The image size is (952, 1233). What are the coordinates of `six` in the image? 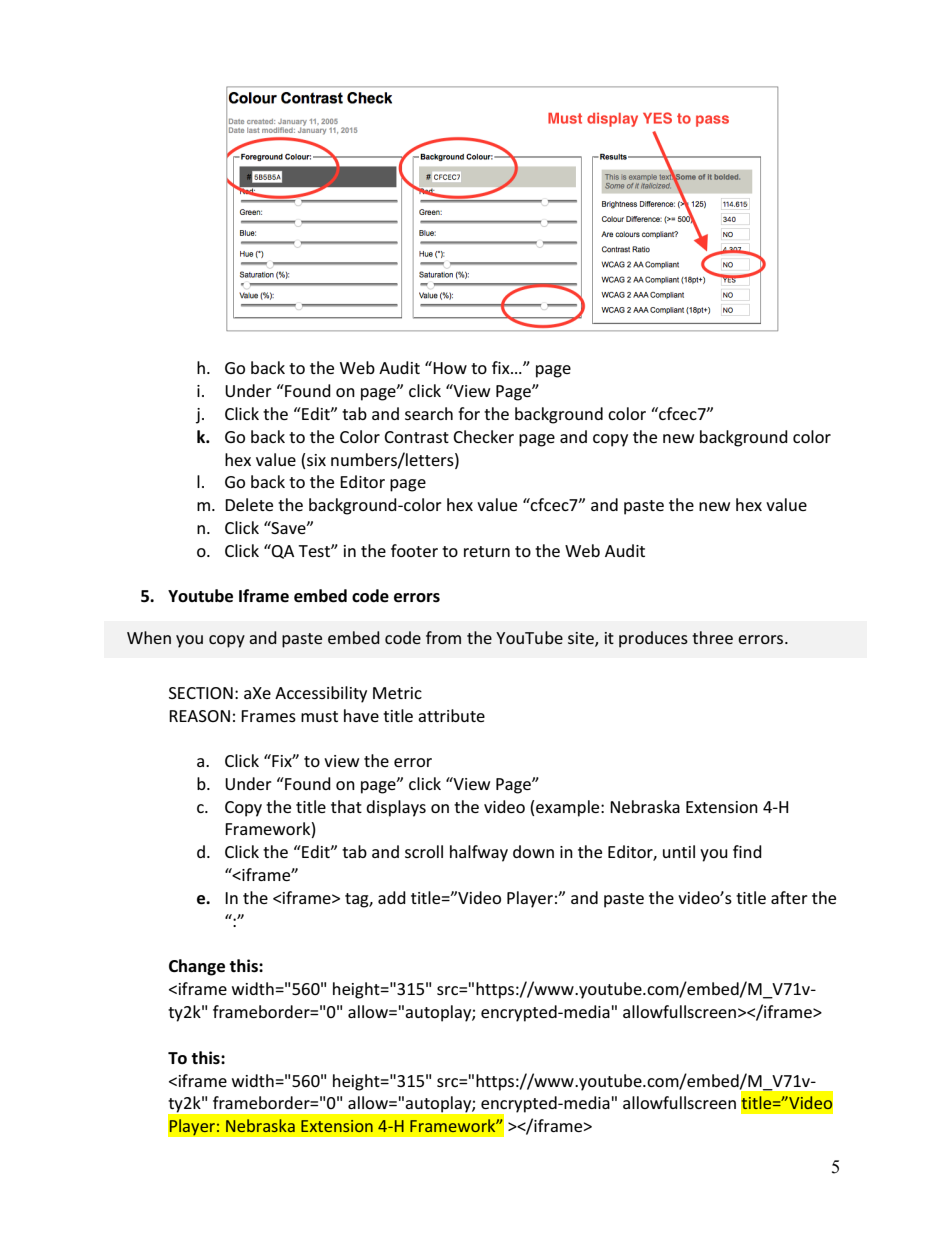 It's located at (315, 459).
